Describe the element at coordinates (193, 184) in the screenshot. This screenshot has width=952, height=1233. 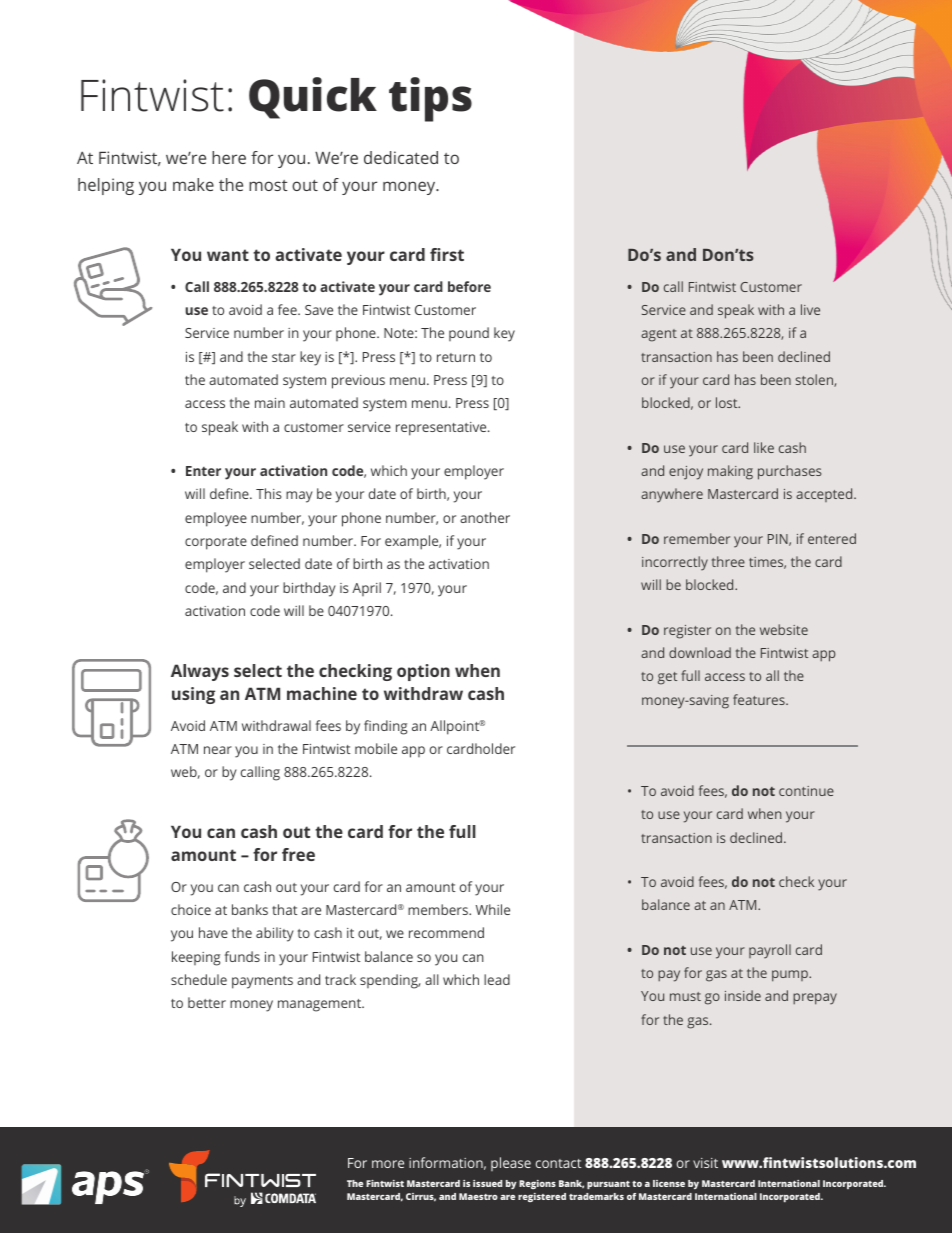
I see `make` at that location.
